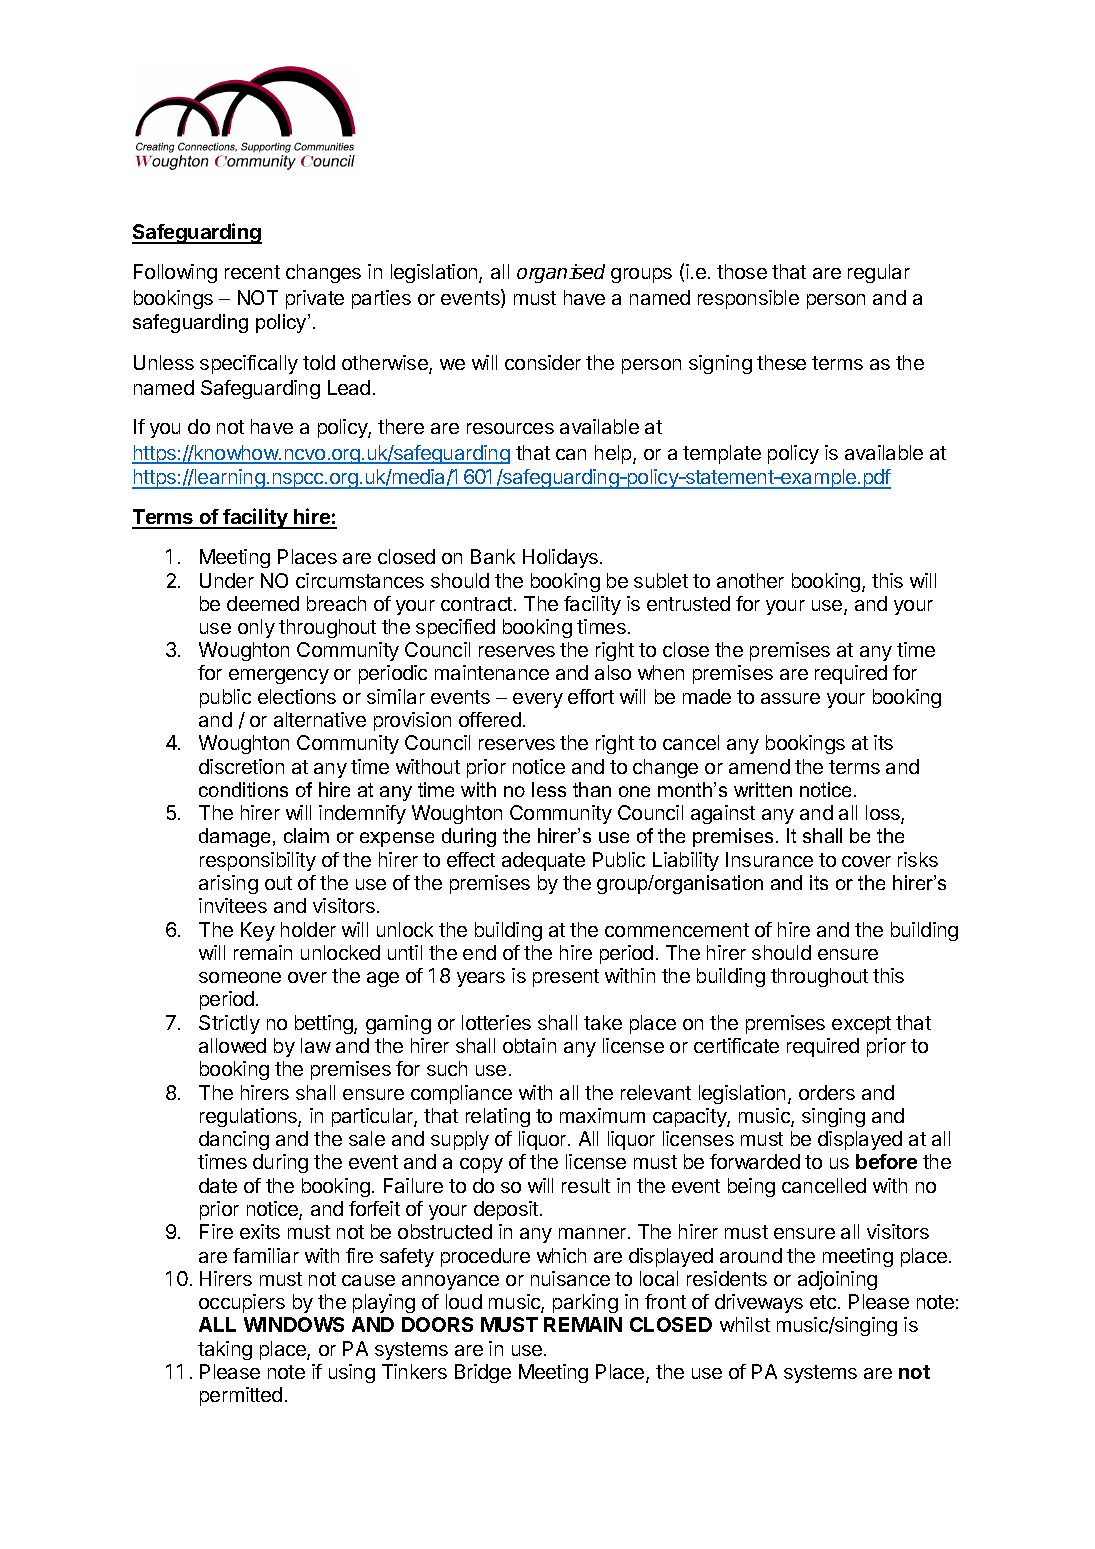  Describe the element at coordinates (483, 1373) in the screenshot. I see `Bridge` at that location.
